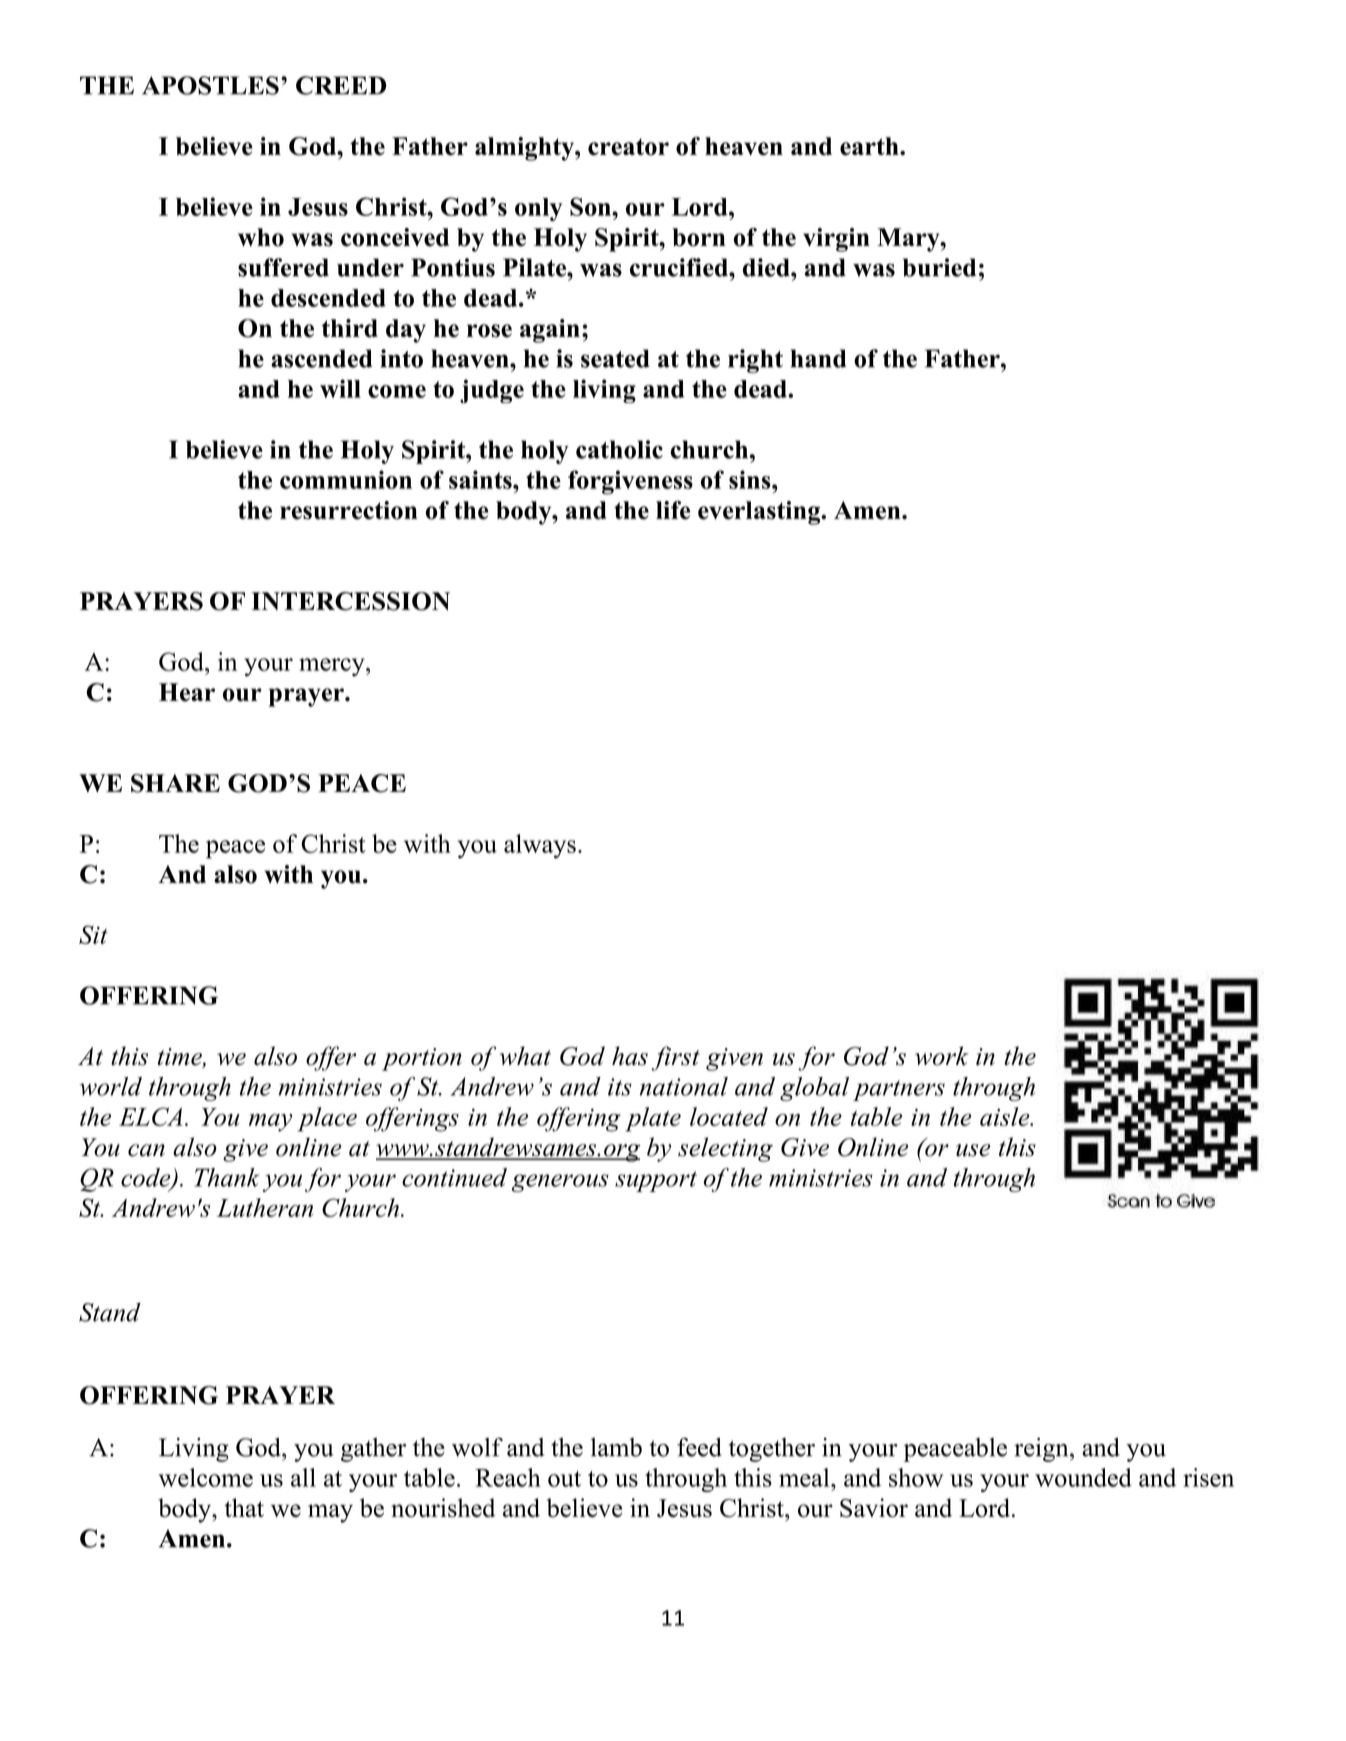 The width and height of the page is (1346, 1741). What do you see at coordinates (870, 146) in the page?
I see `earth` at bounding box center [870, 146].
